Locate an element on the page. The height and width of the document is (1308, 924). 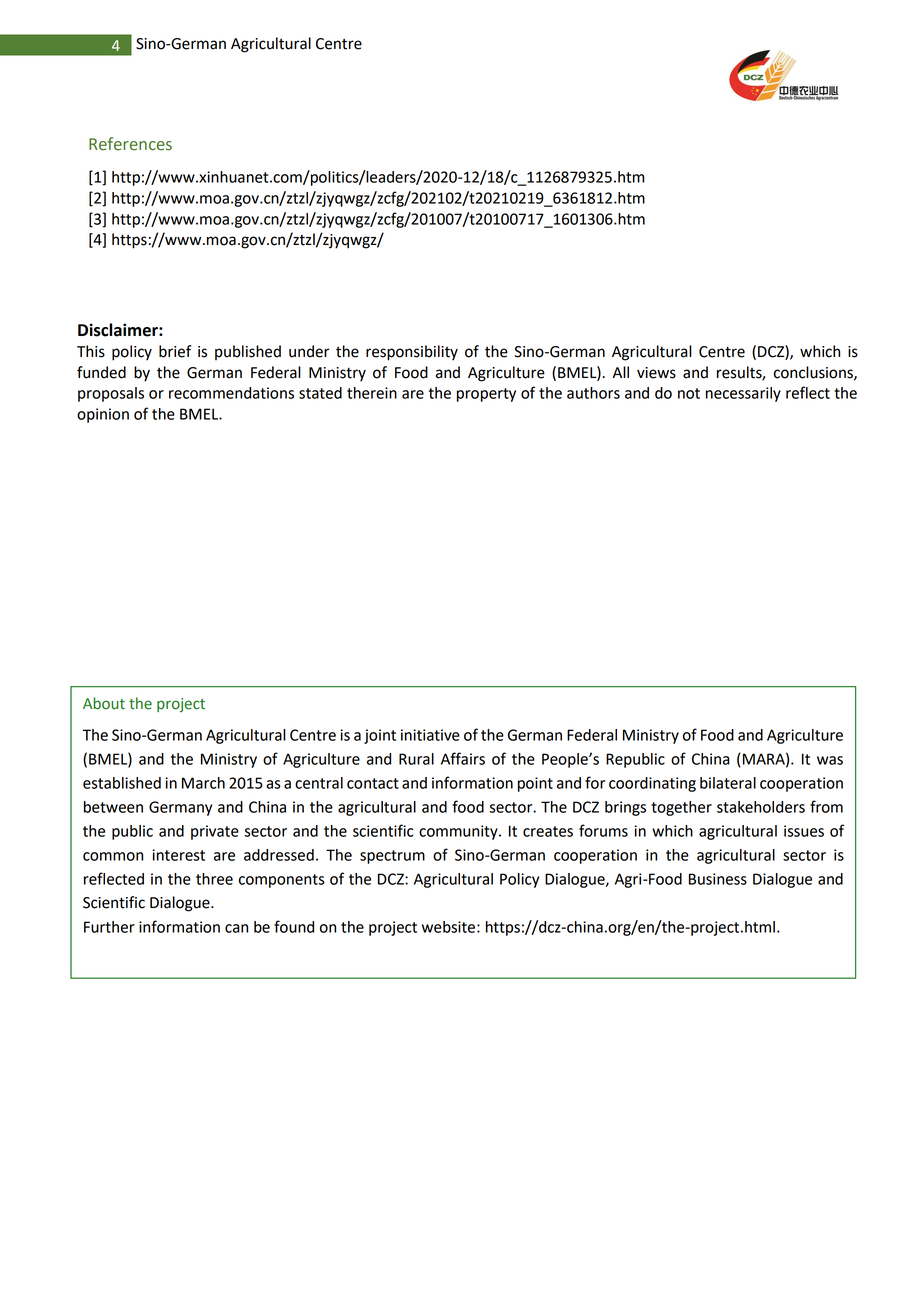
Business is located at coordinates (718, 879).
